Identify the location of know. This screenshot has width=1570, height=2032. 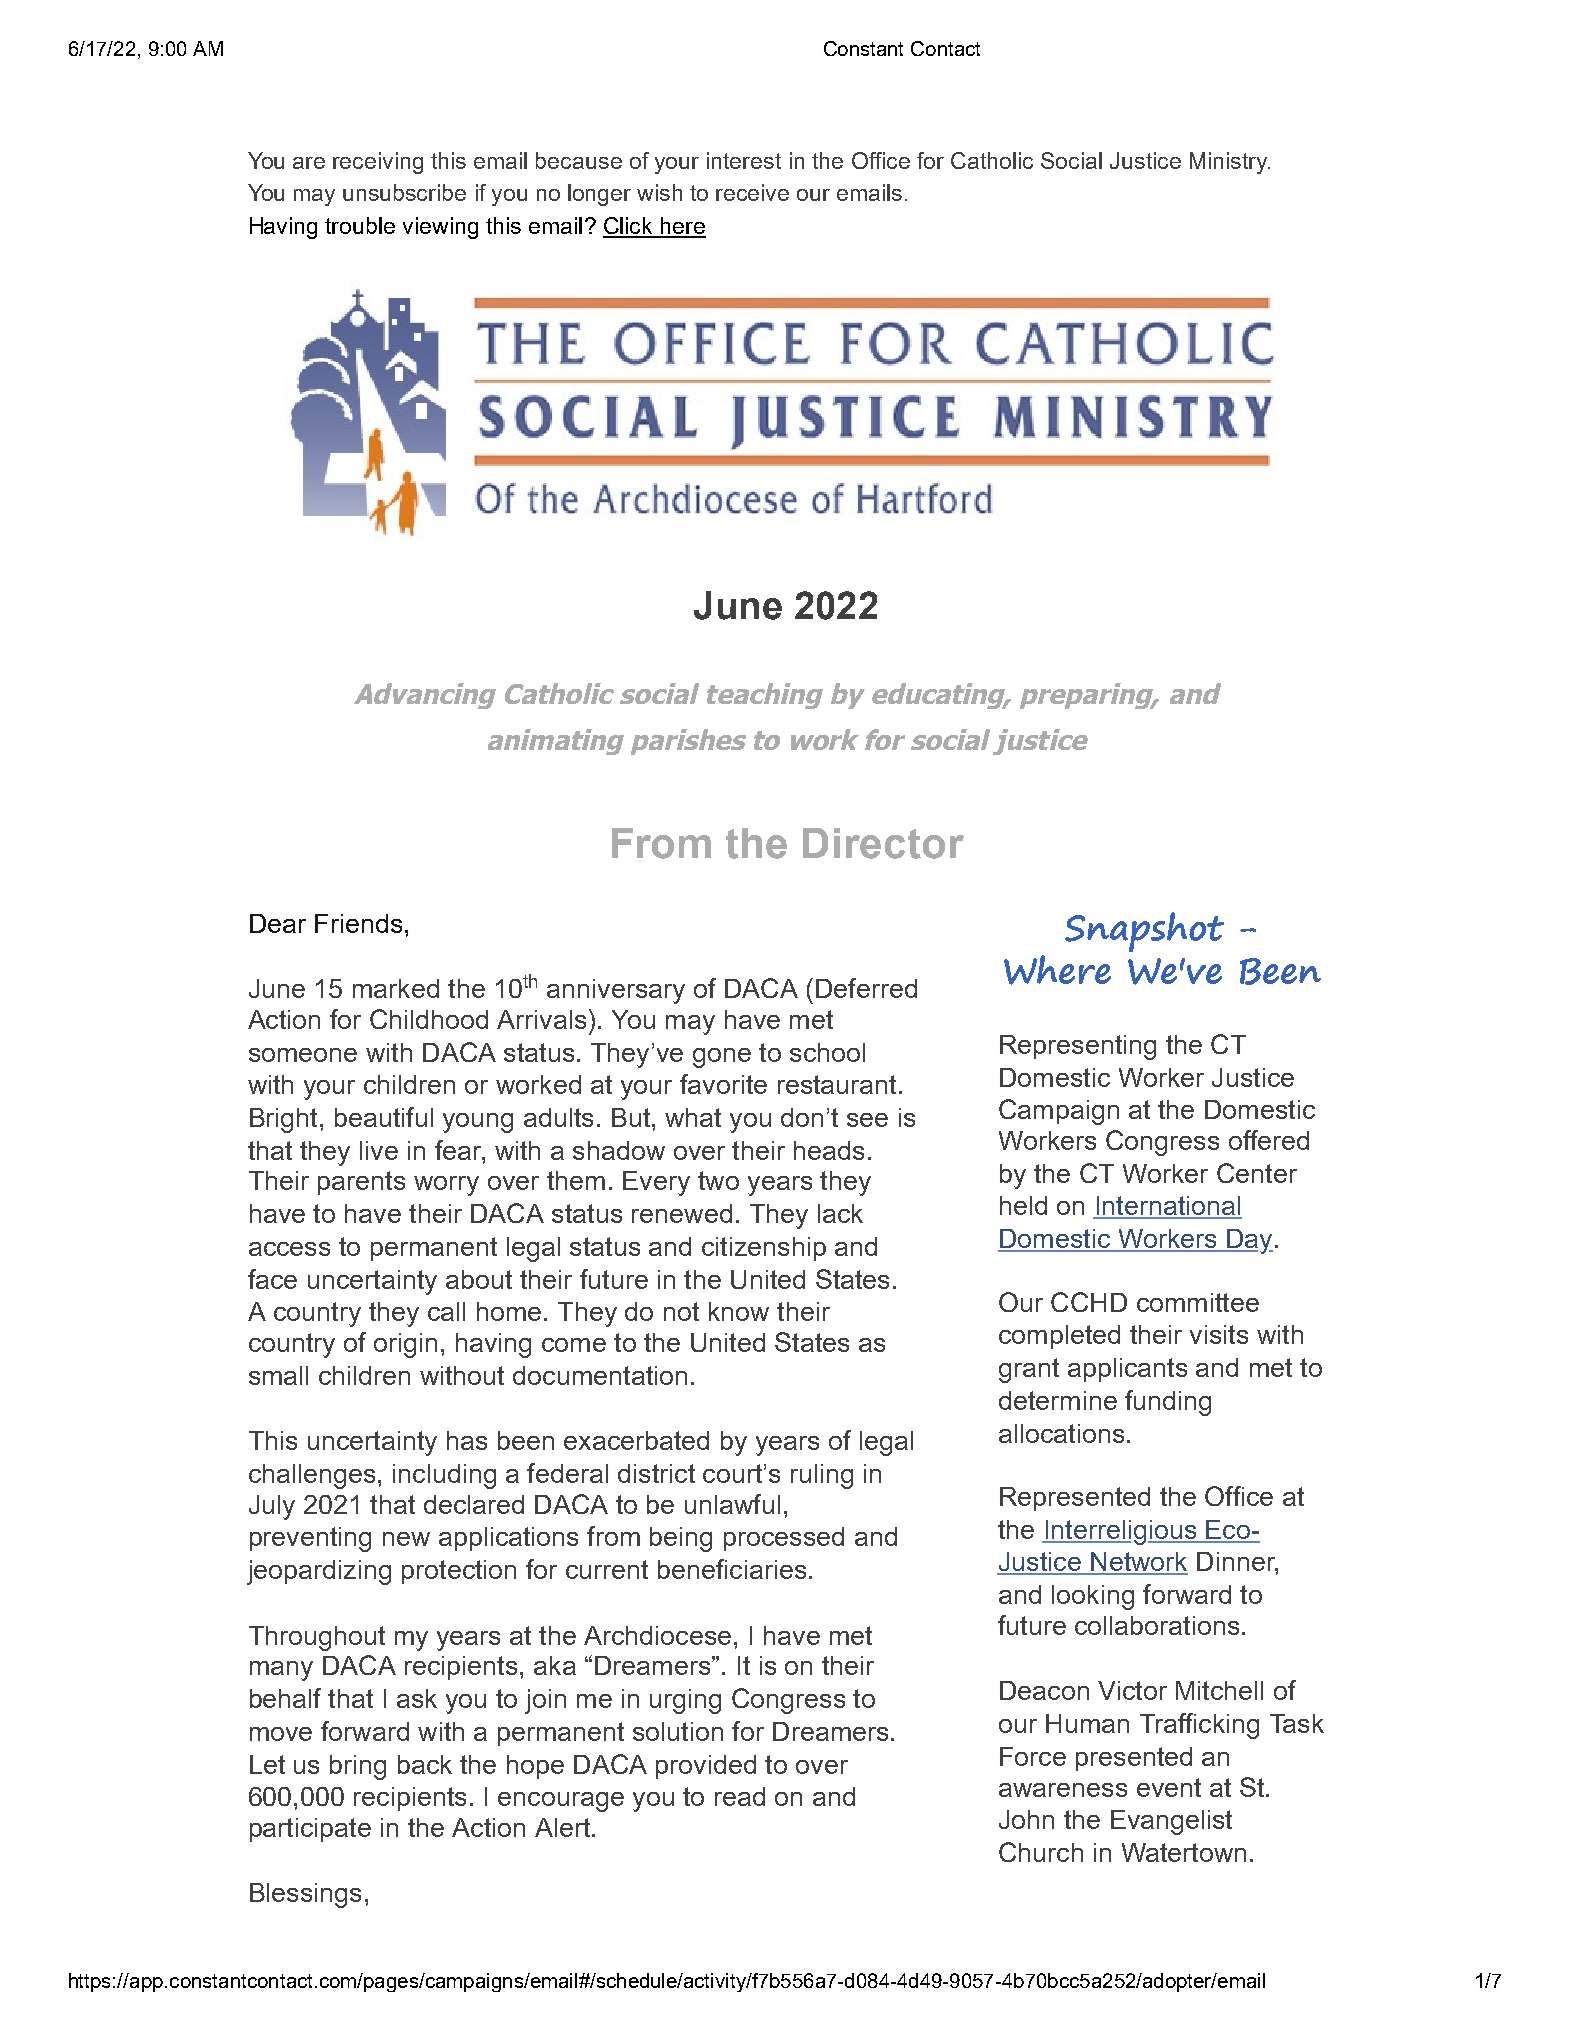
(739, 1311).
